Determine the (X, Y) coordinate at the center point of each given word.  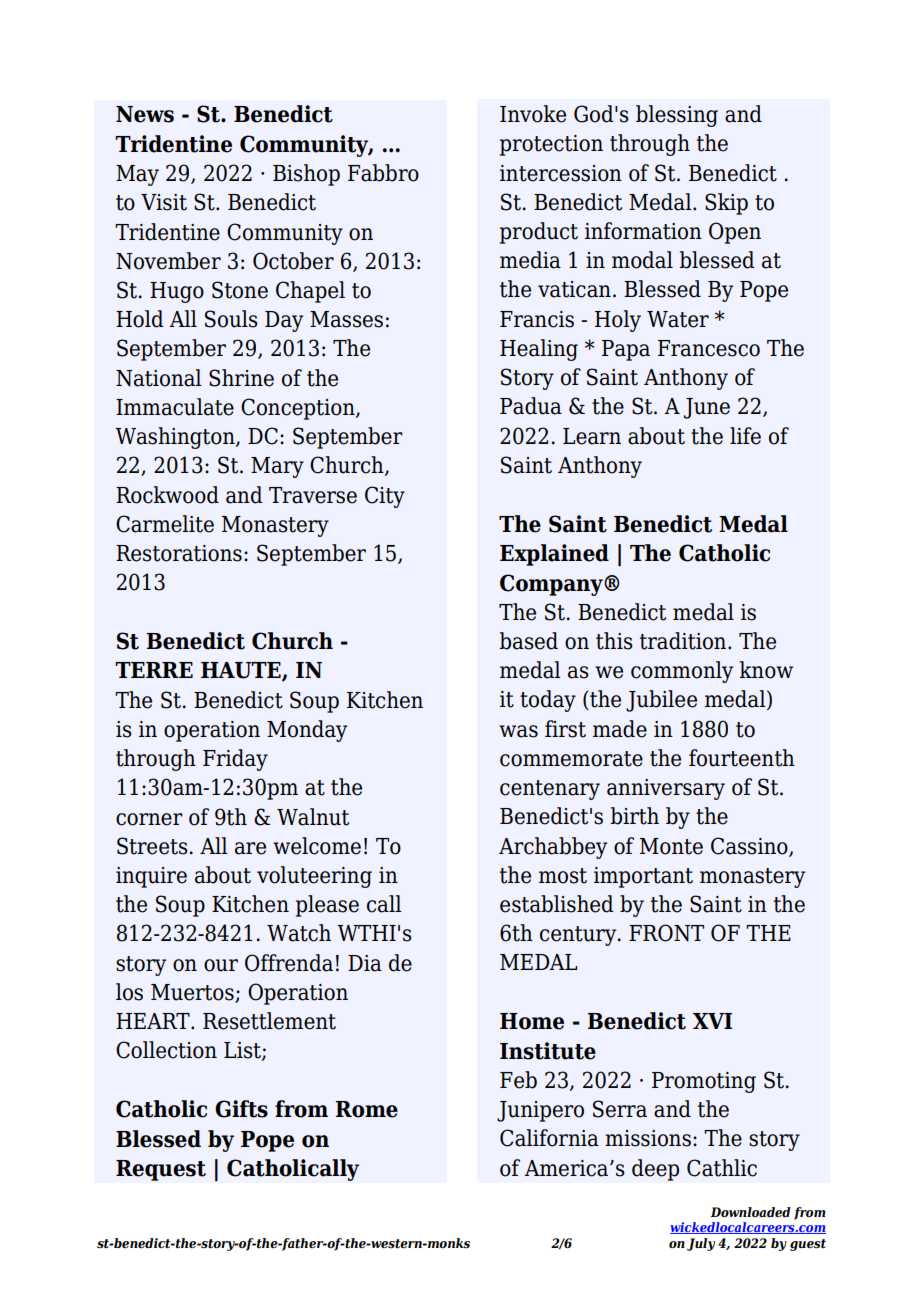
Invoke (533, 114)
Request (161, 1170)
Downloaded (750, 1212)
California (549, 1138)
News (145, 114)
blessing (677, 116)
